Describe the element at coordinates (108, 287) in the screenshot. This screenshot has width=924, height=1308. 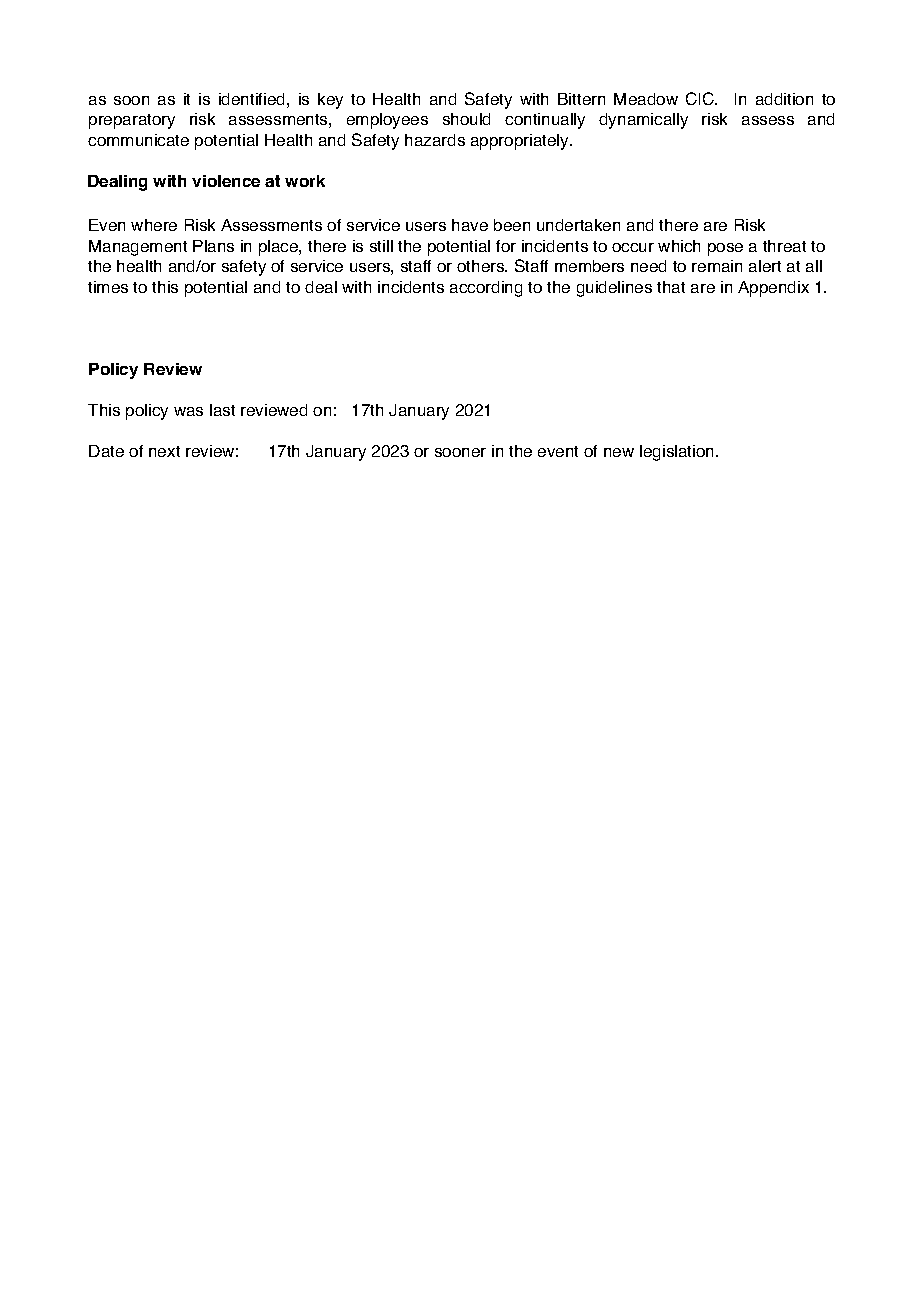
I see `times` at that location.
